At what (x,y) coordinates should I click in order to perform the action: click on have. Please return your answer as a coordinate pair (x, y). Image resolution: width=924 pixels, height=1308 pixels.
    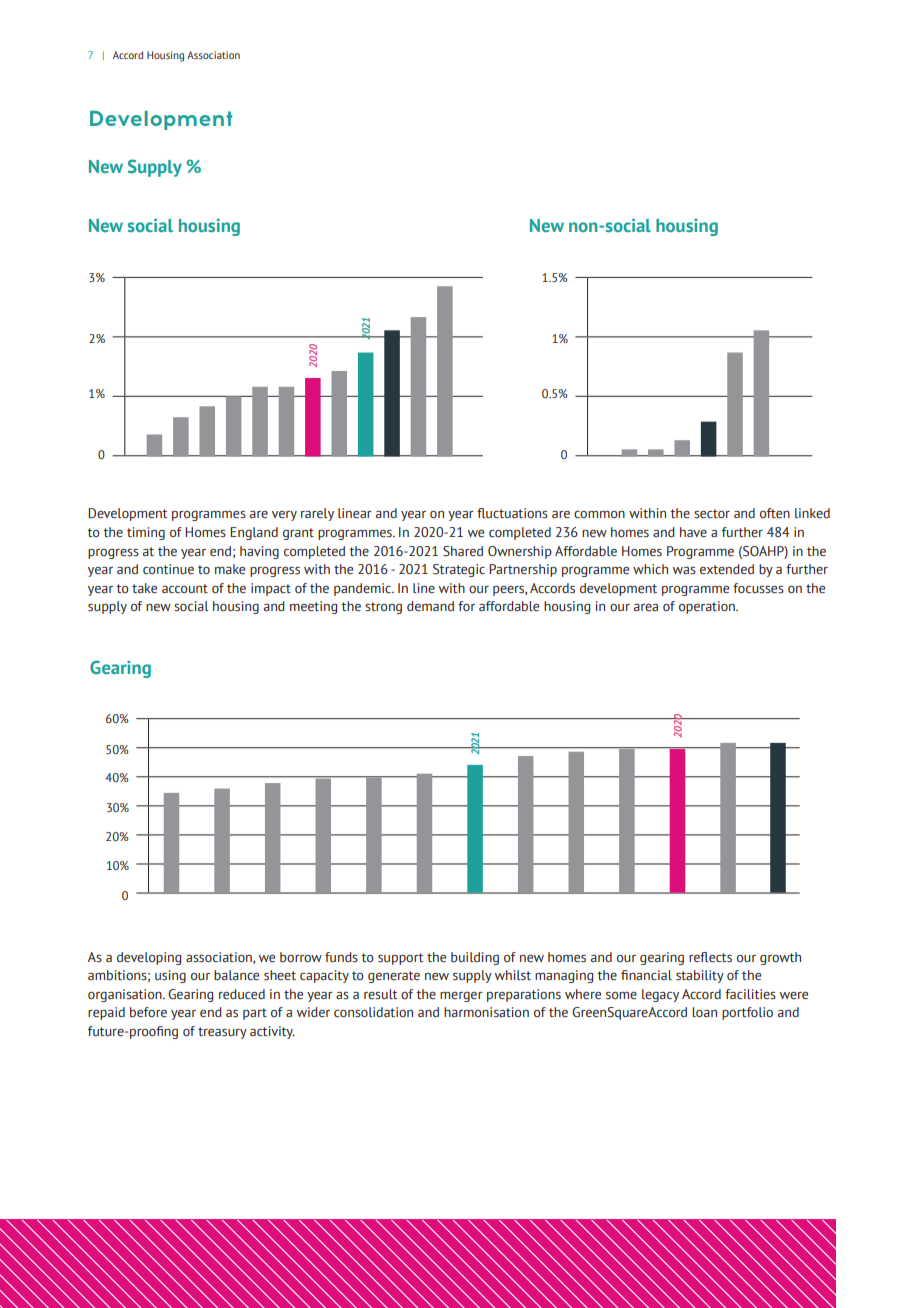
    Looking at the image, I should click on (693, 532).
